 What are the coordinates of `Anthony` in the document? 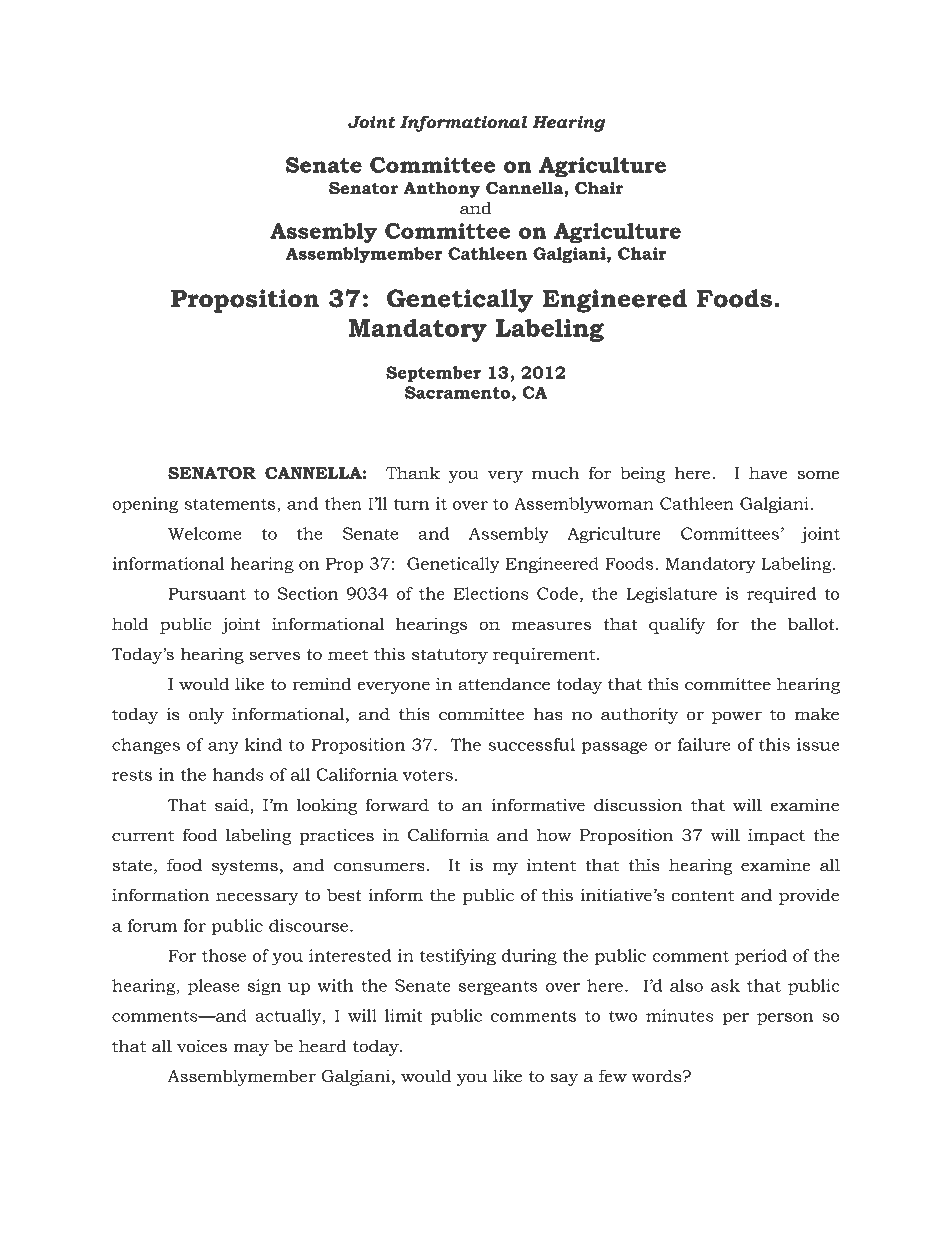 It's located at (441, 189).
